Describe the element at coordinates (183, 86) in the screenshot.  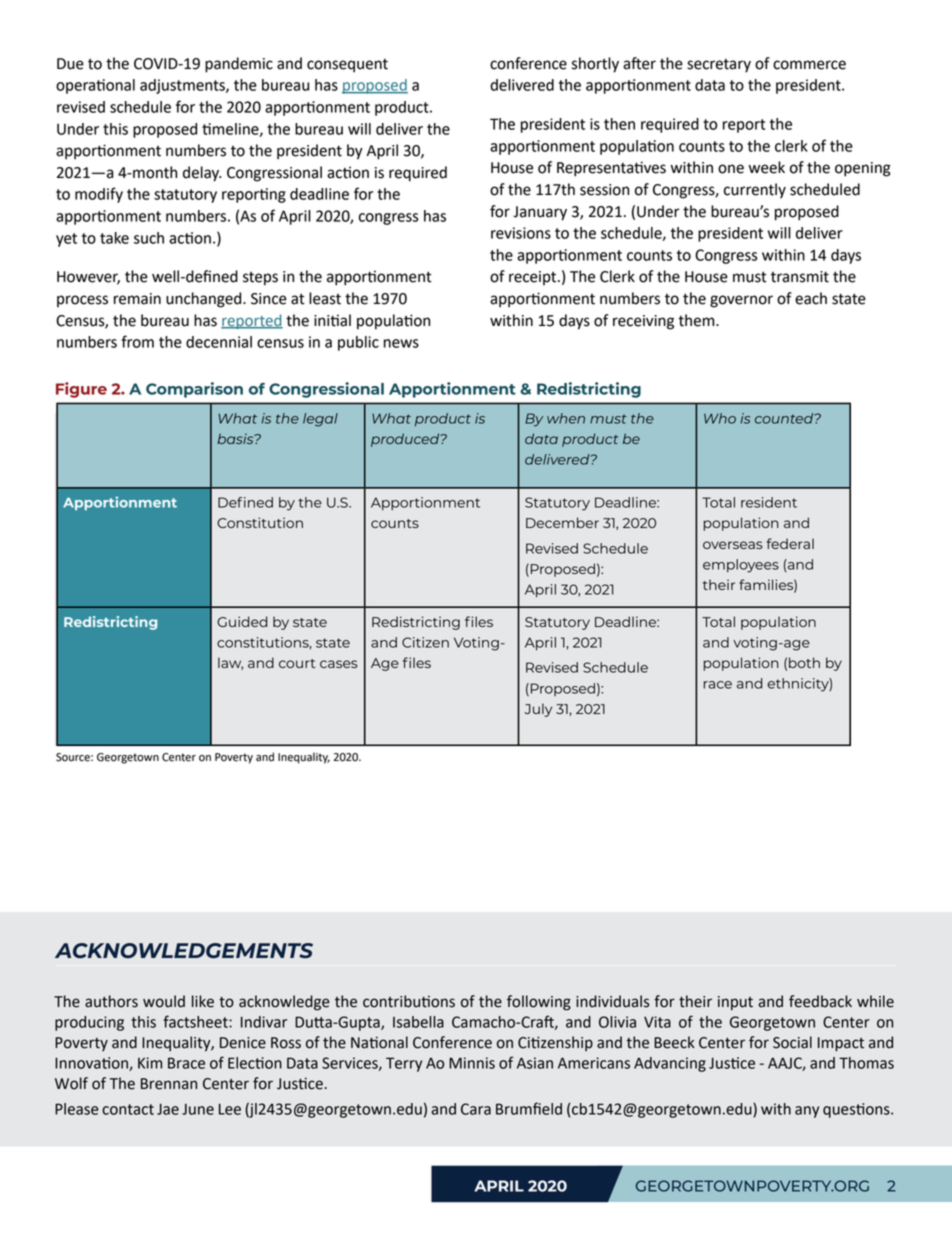
I see `adjustments` at that location.
